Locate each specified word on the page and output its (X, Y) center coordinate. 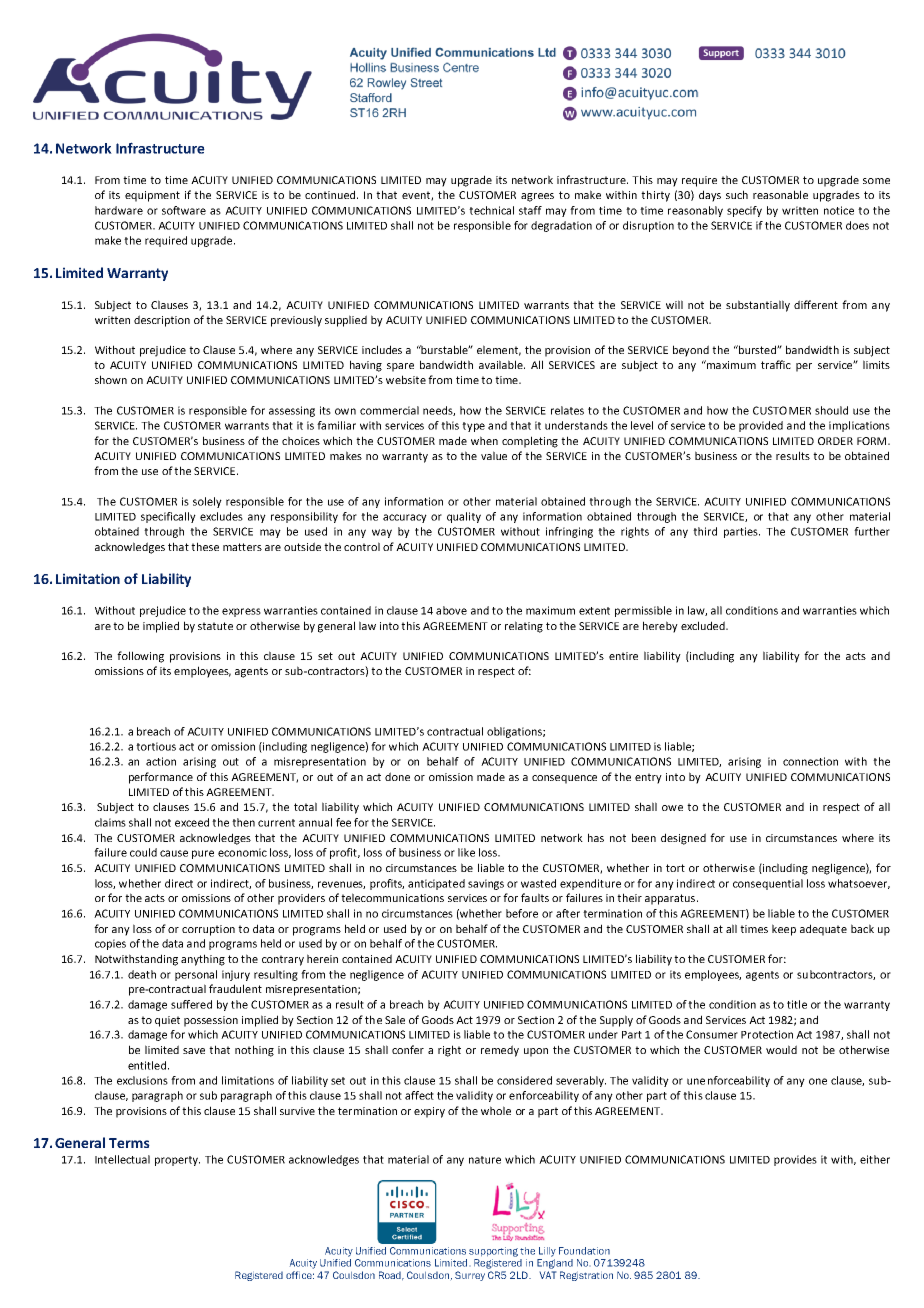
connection (810, 761)
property (177, 1161)
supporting (493, 1252)
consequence (564, 779)
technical (491, 210)
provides (795, 1160)
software (184, 210)
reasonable (780, 194)
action (161, 761)
